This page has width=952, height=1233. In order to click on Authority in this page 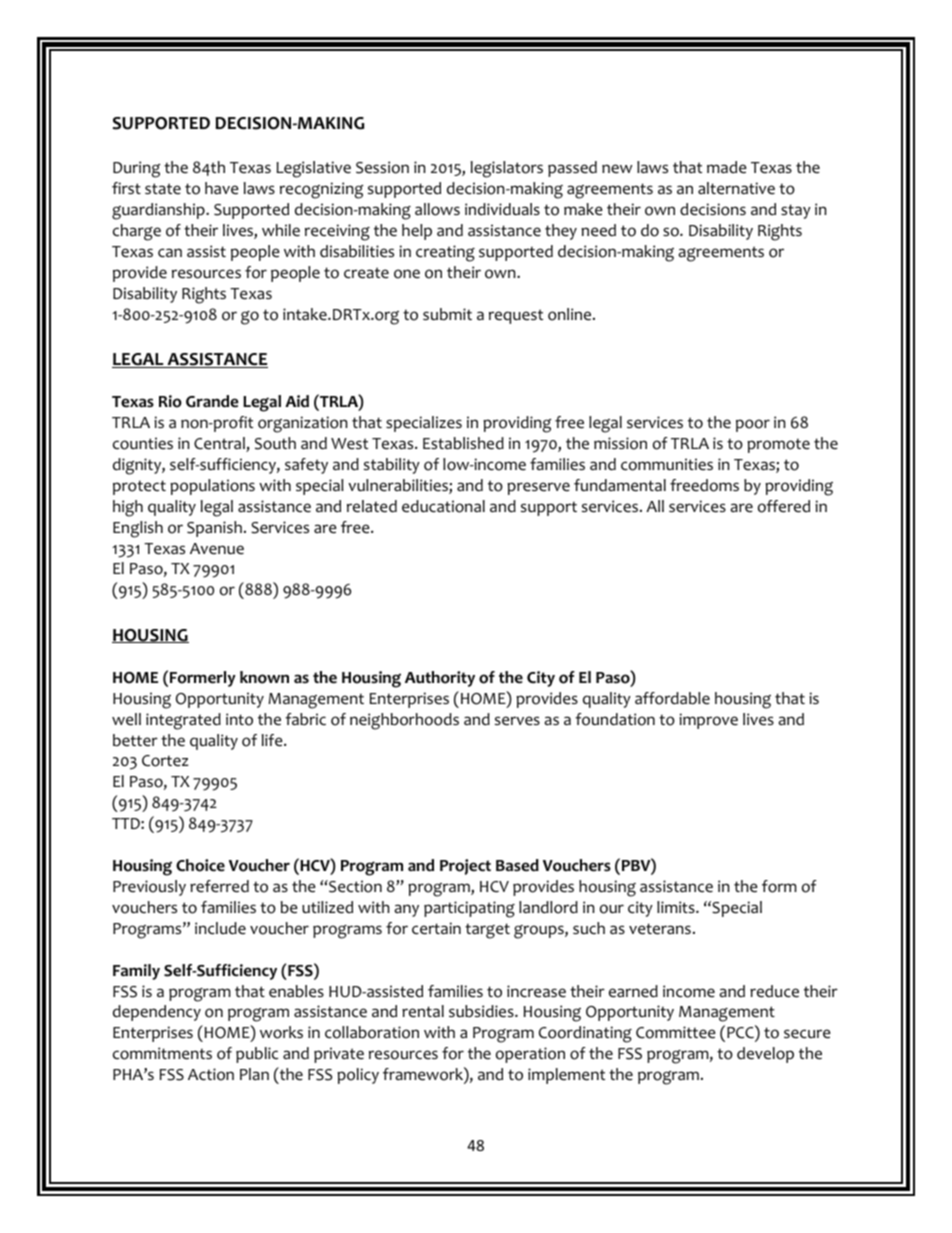, I will do `click(440, 679)`.
